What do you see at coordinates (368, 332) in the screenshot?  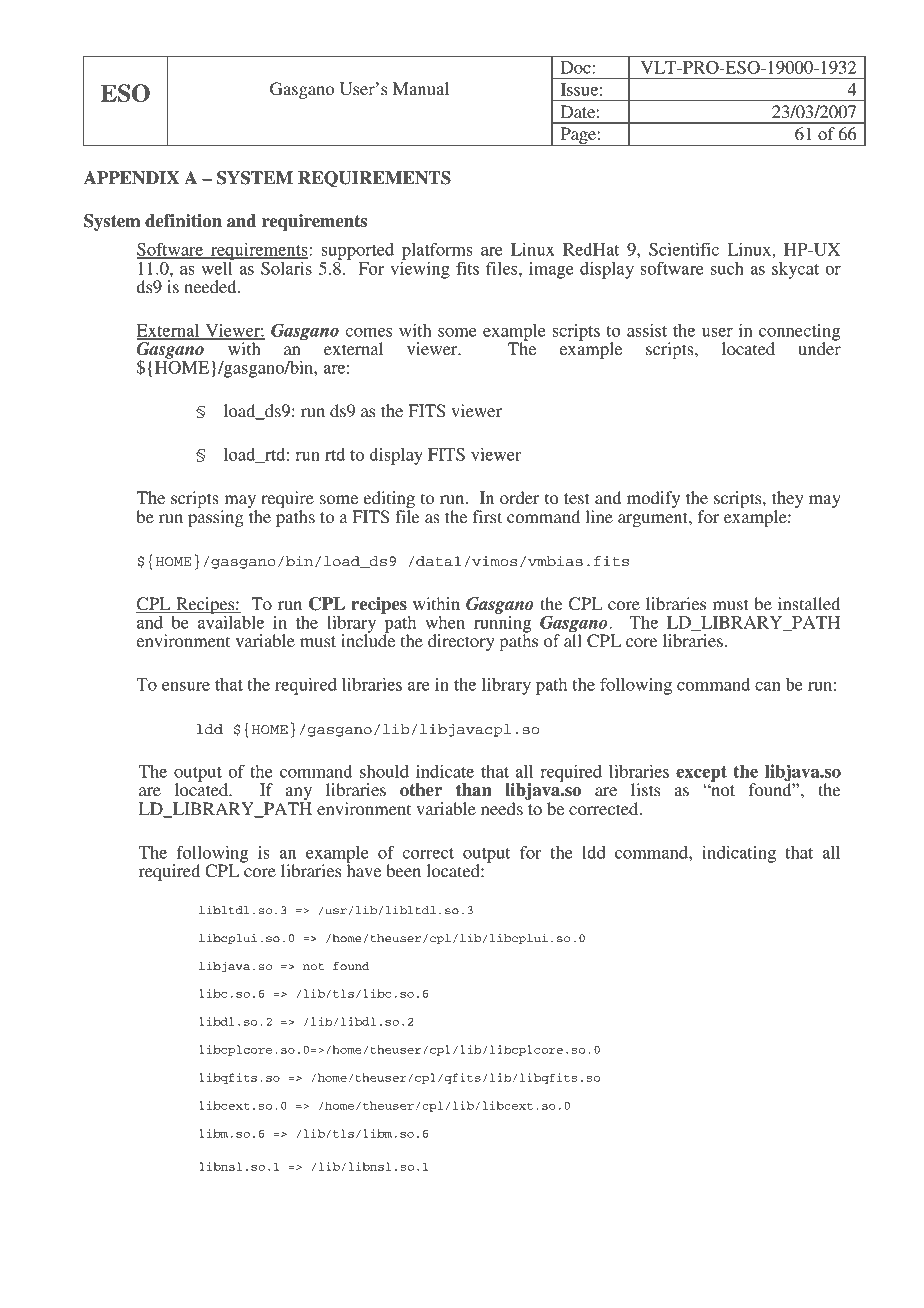 I see `comes` at bounding box center [368, 332].
